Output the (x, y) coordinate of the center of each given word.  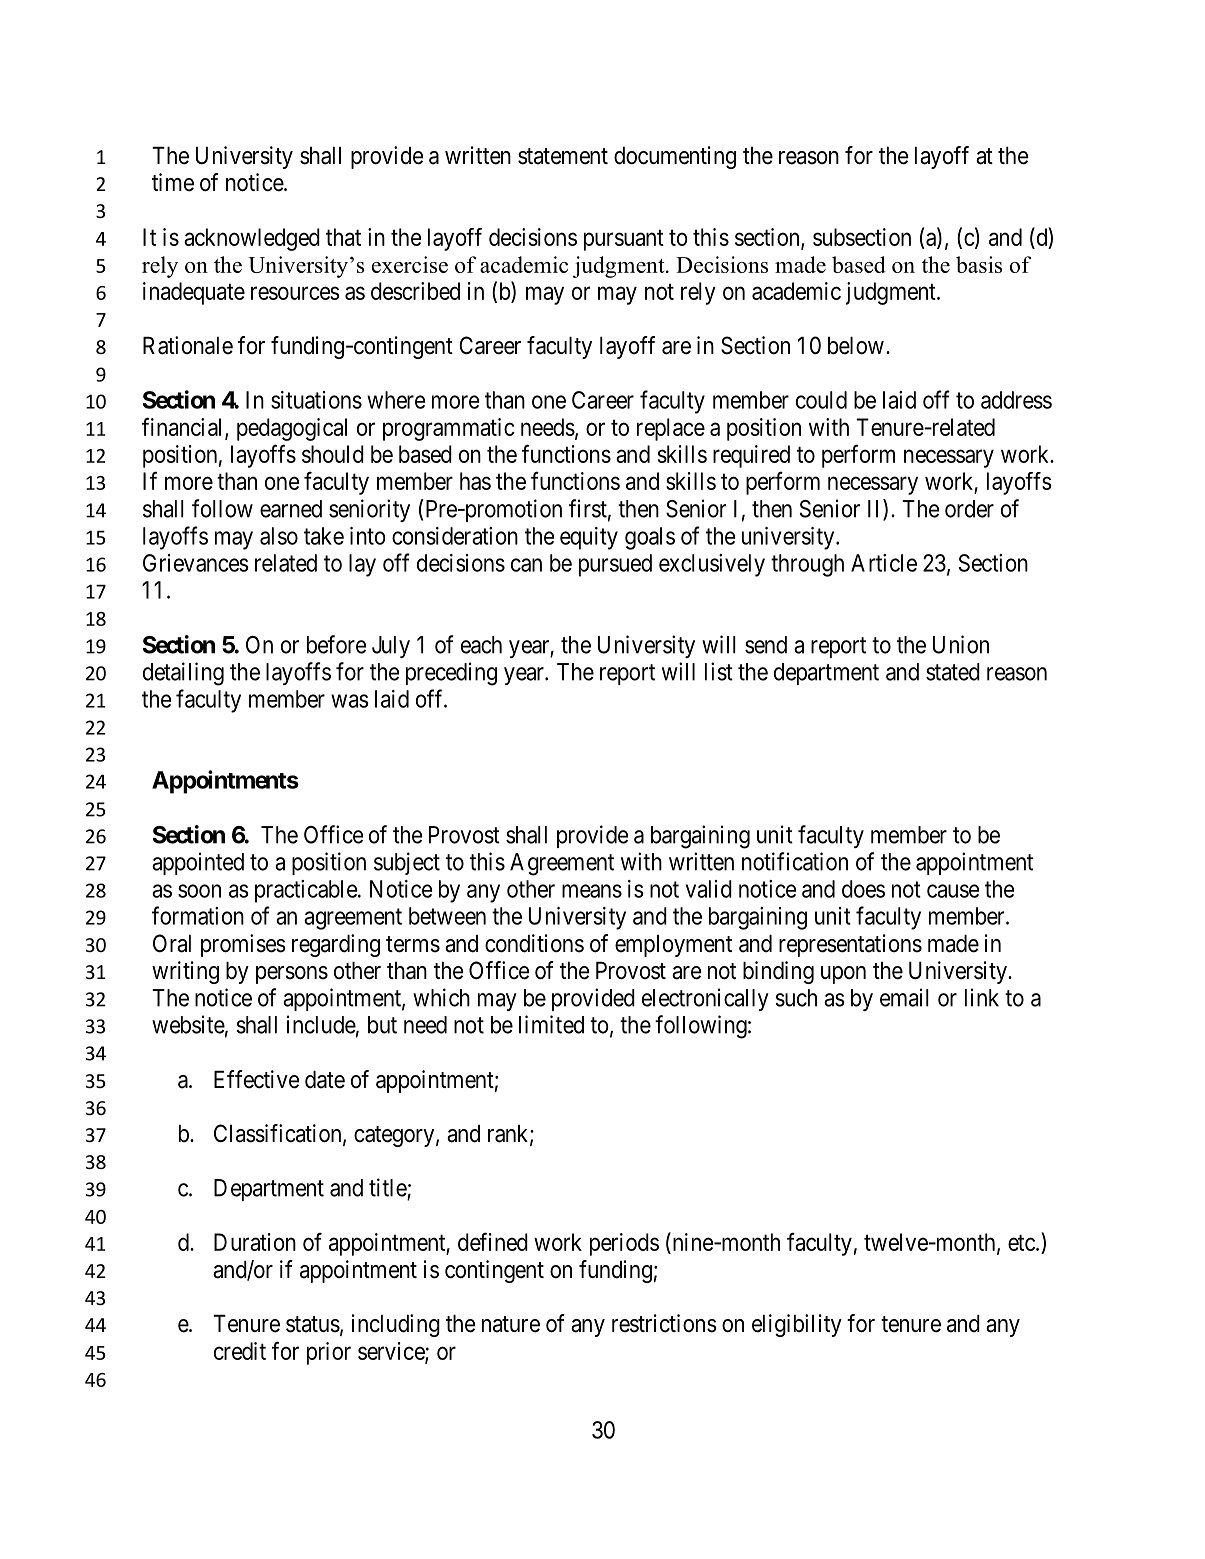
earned (291, 509)
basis (979, 264)
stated (953, 672)
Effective (257, 1079)
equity (589, 538)
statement (563, 156)
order (969, 509)
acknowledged (252, 239)
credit (240, 1351)
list (719, 671)
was (350, 701)
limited (551, 1024)
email (904, 997)
